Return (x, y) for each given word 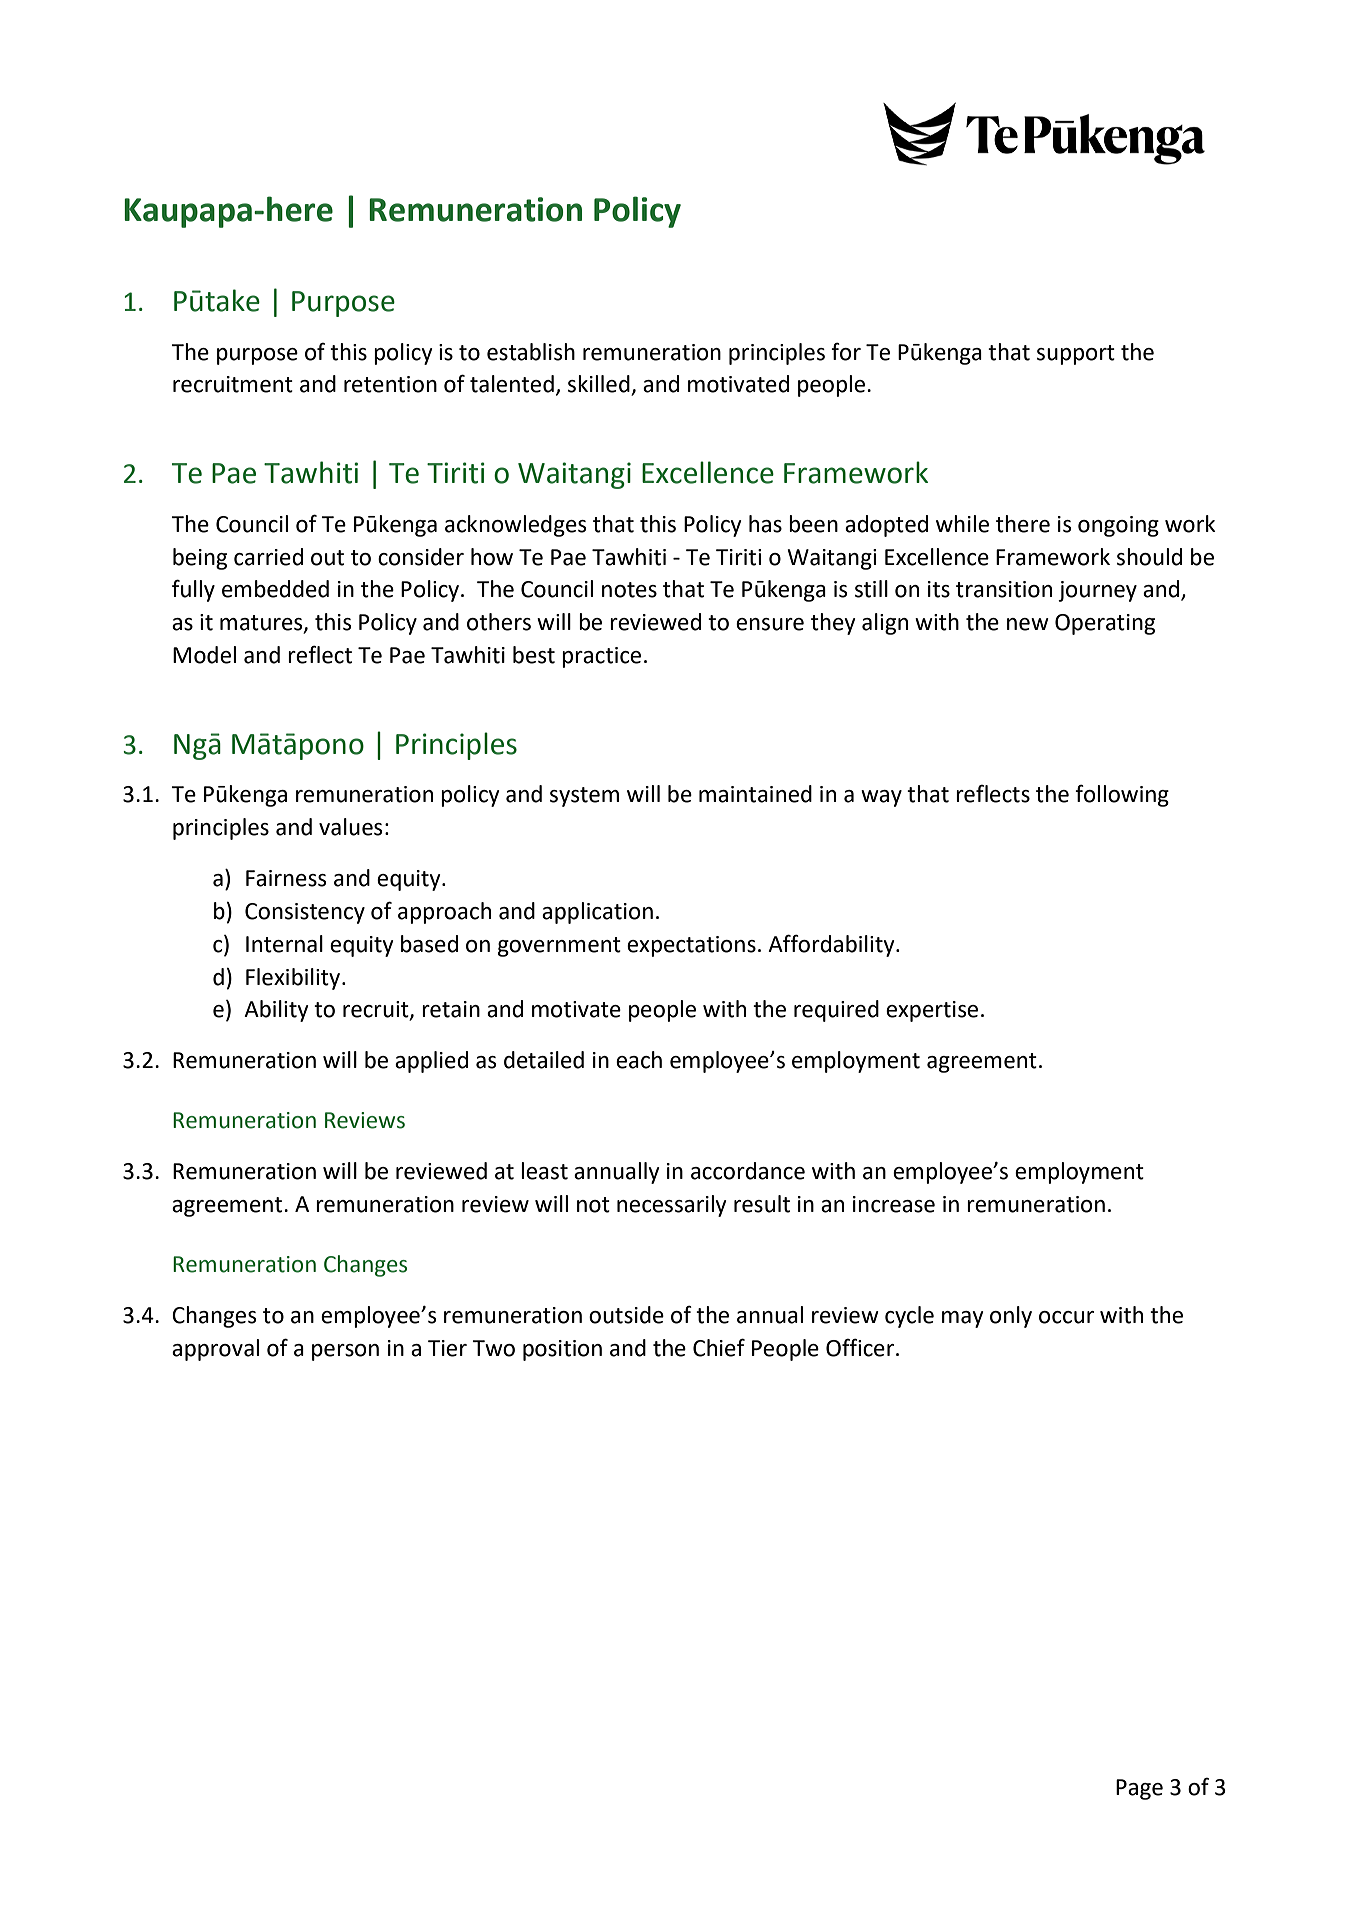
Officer (861, 1348)
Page (1139, 1789)
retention (390, 384)
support (1076, 355)
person (345, 1352)
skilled (600, 385)
